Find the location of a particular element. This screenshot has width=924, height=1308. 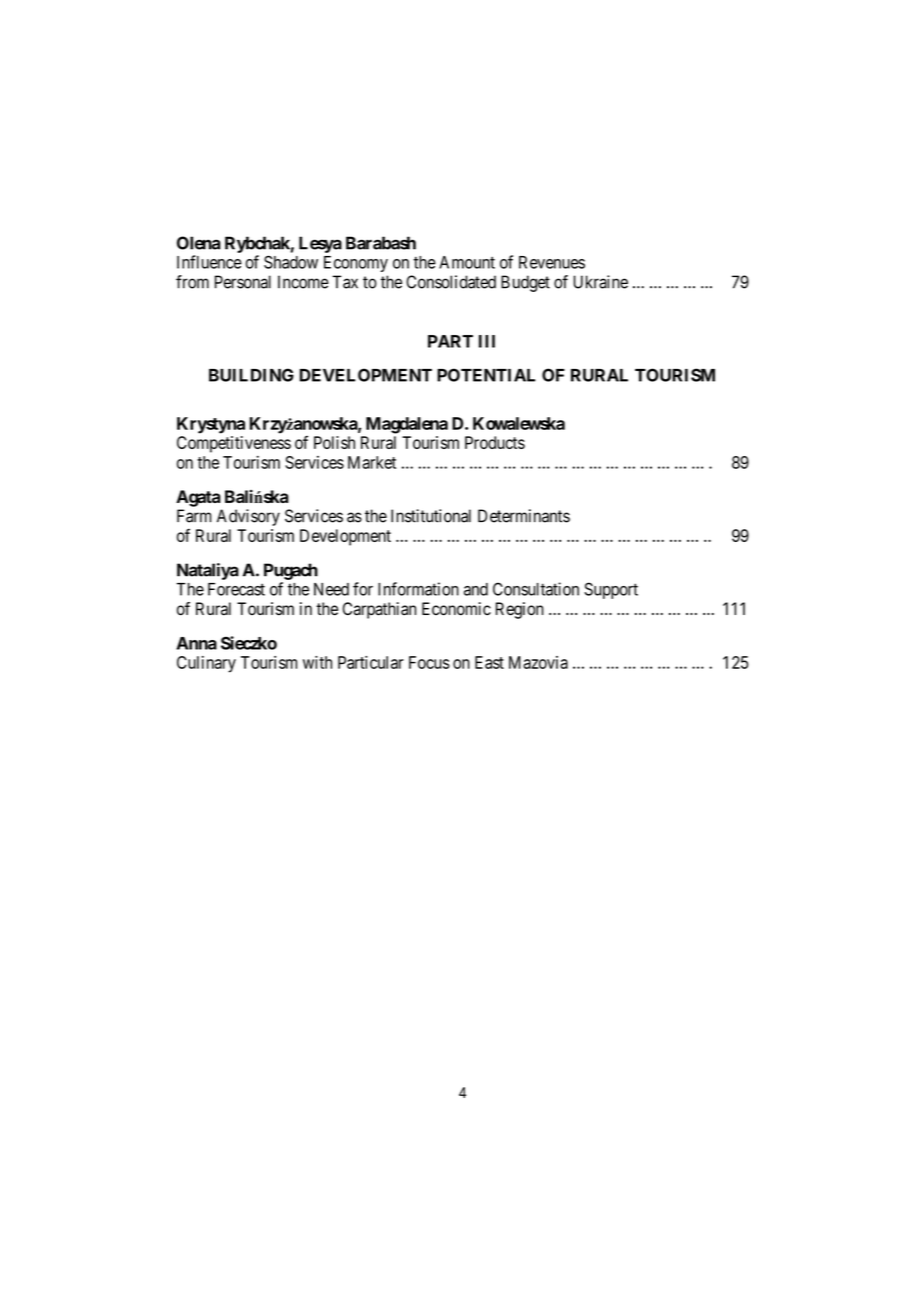

BUILDING is located at coordinates (251, 375).
